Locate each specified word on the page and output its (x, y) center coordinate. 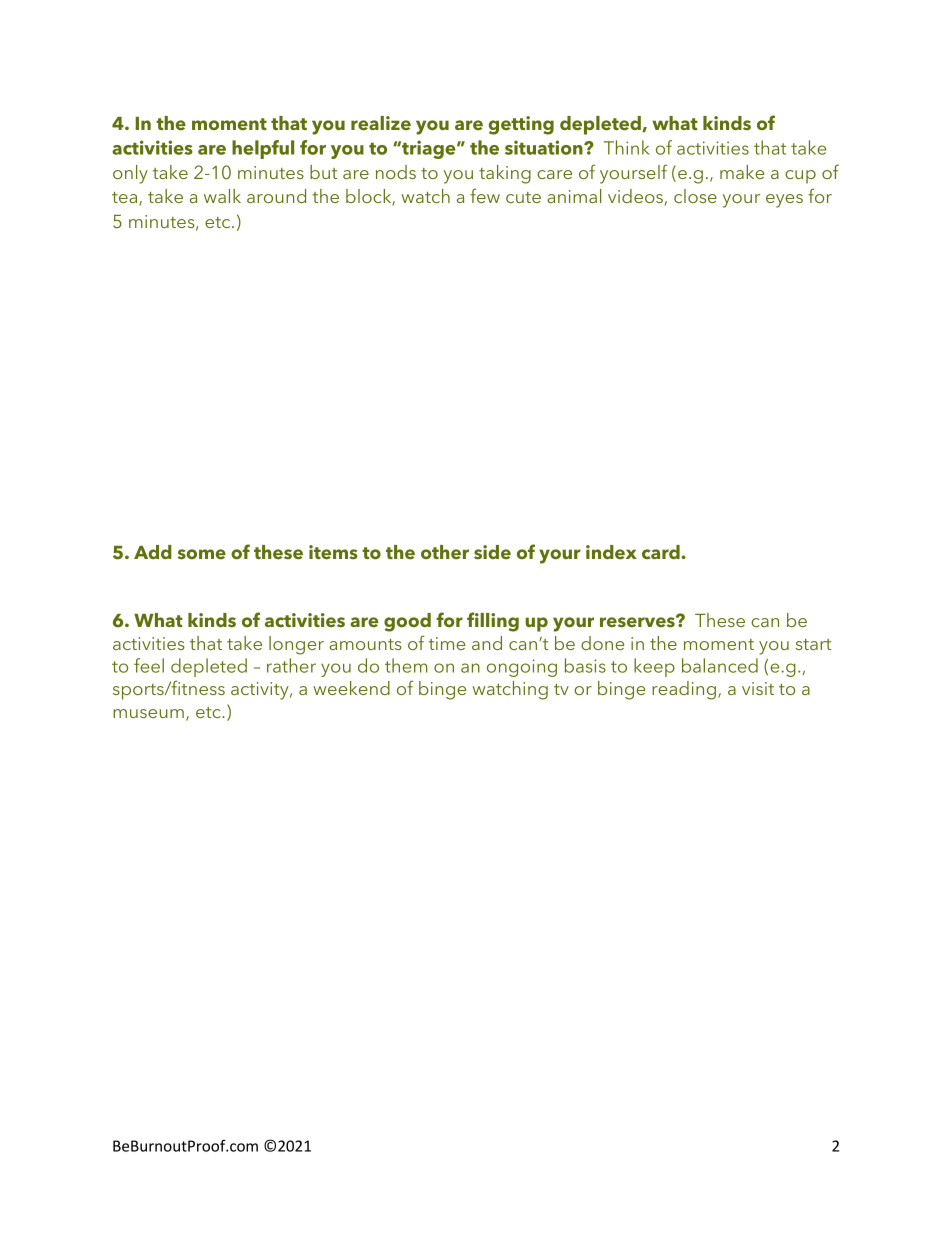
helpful (263, 149)
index (611, 552)
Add (153, 552)
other (445, 552)
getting (521, 125)
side (492, 552)
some (202, 554)
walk (222, 196)
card (662, 552)
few (485, 195)
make (742, 172)
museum (148, 713)
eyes (784, 201)
